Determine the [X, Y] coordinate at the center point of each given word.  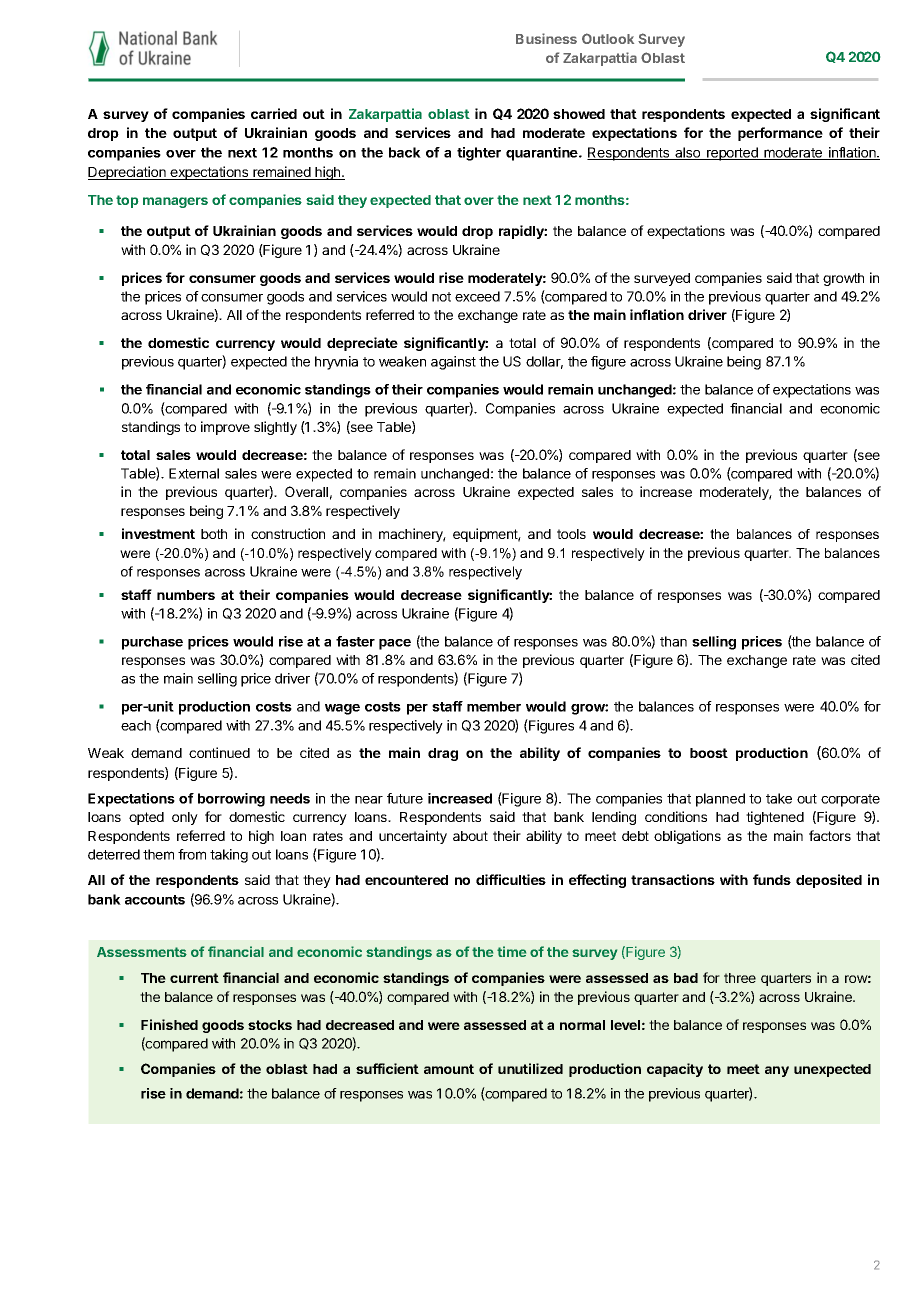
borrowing [231, 800]
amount [449, 1069]
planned [720, 800]
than [673, 641]
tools [571, 534]
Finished [169, 1024]
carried [274, 113]
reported [732, 154]
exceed [477, 296]
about [470, 836]
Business [546, 38]
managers [175, 202]
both [214, 534]
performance [780, 134]
